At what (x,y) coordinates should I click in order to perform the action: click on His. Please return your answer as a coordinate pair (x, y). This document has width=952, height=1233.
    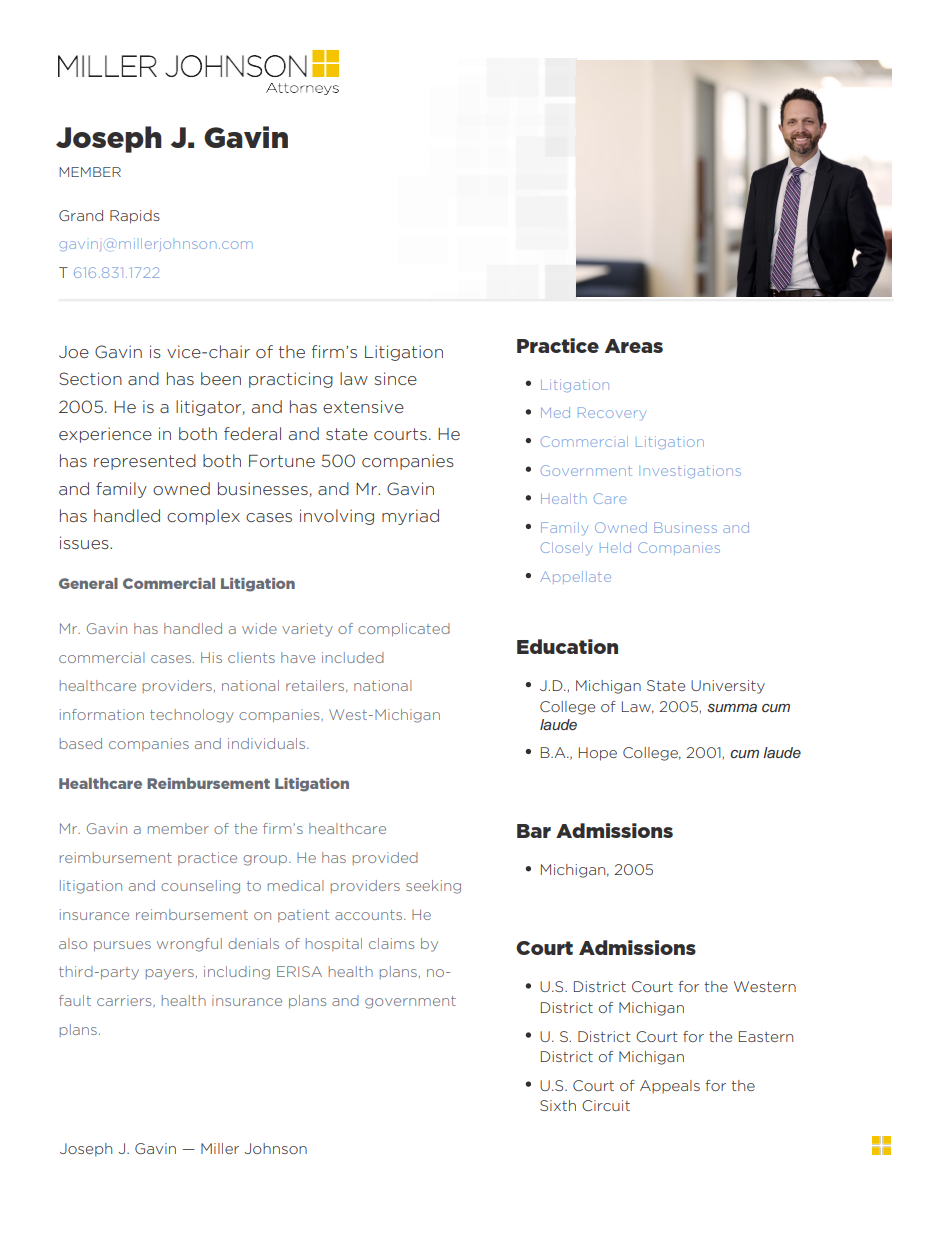
    Looking at the image, I should click on (211, 657).
